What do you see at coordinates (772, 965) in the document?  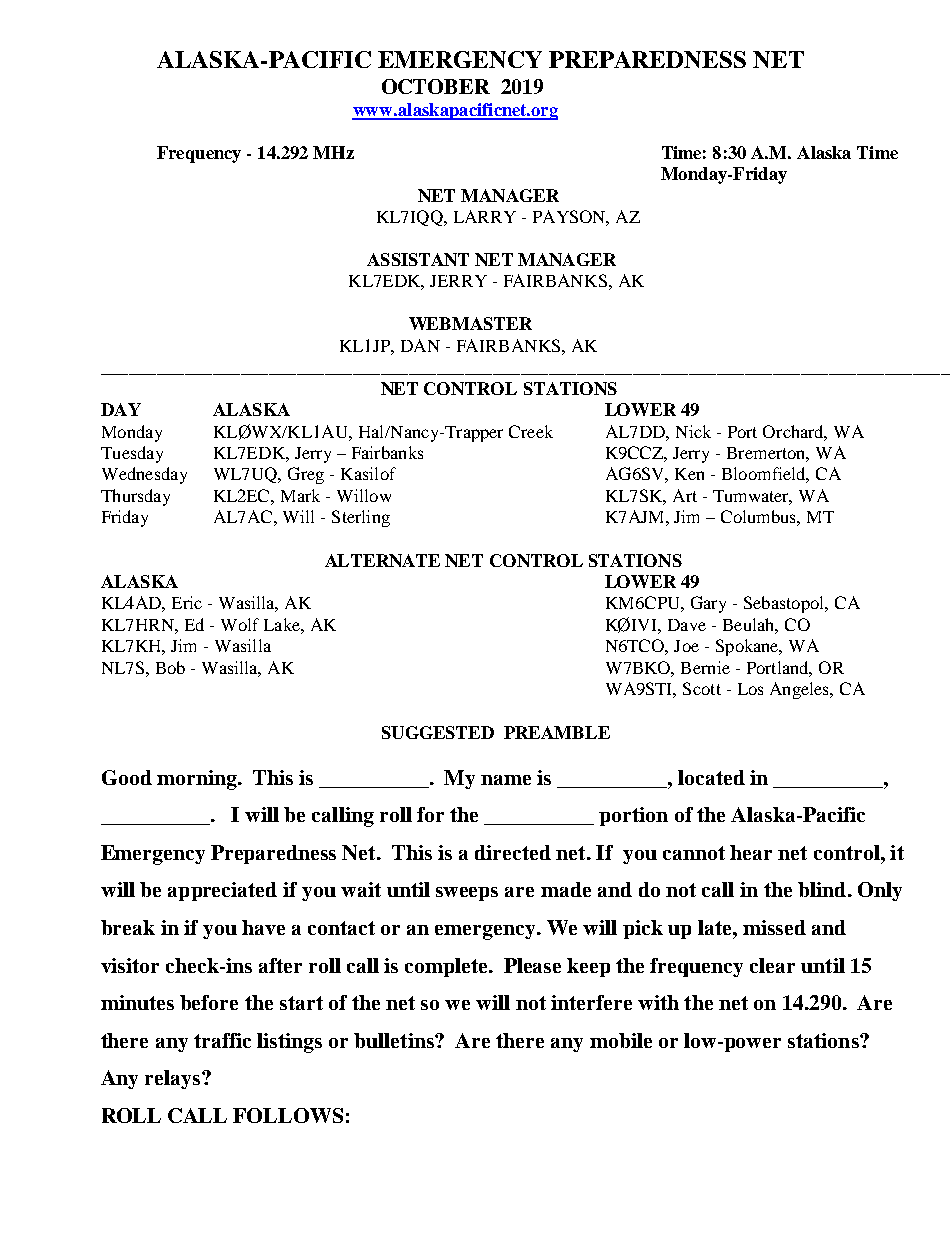 I see `clear` at bounding box center [772, 965].
